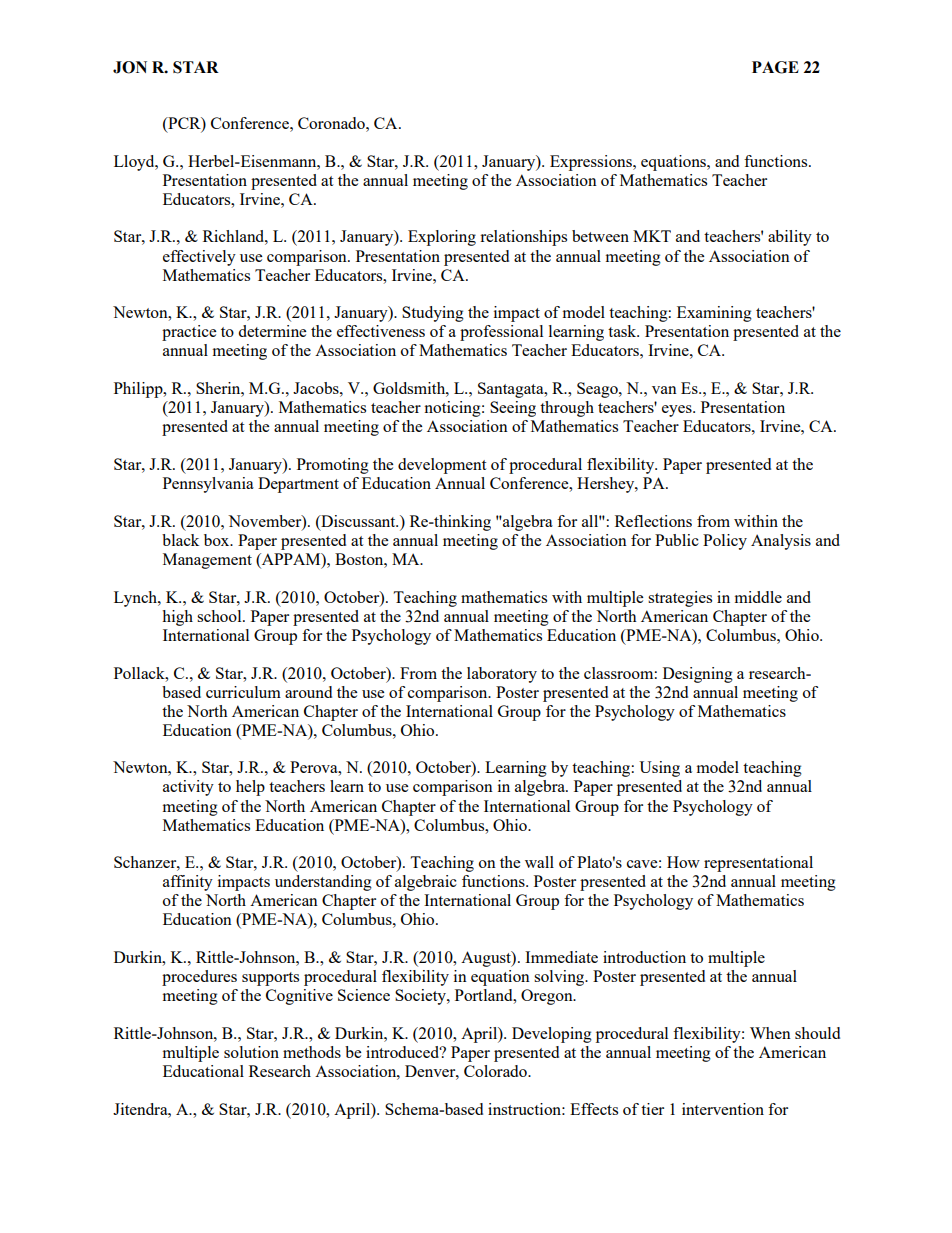  I want to click on activity, so click(188, 788).
